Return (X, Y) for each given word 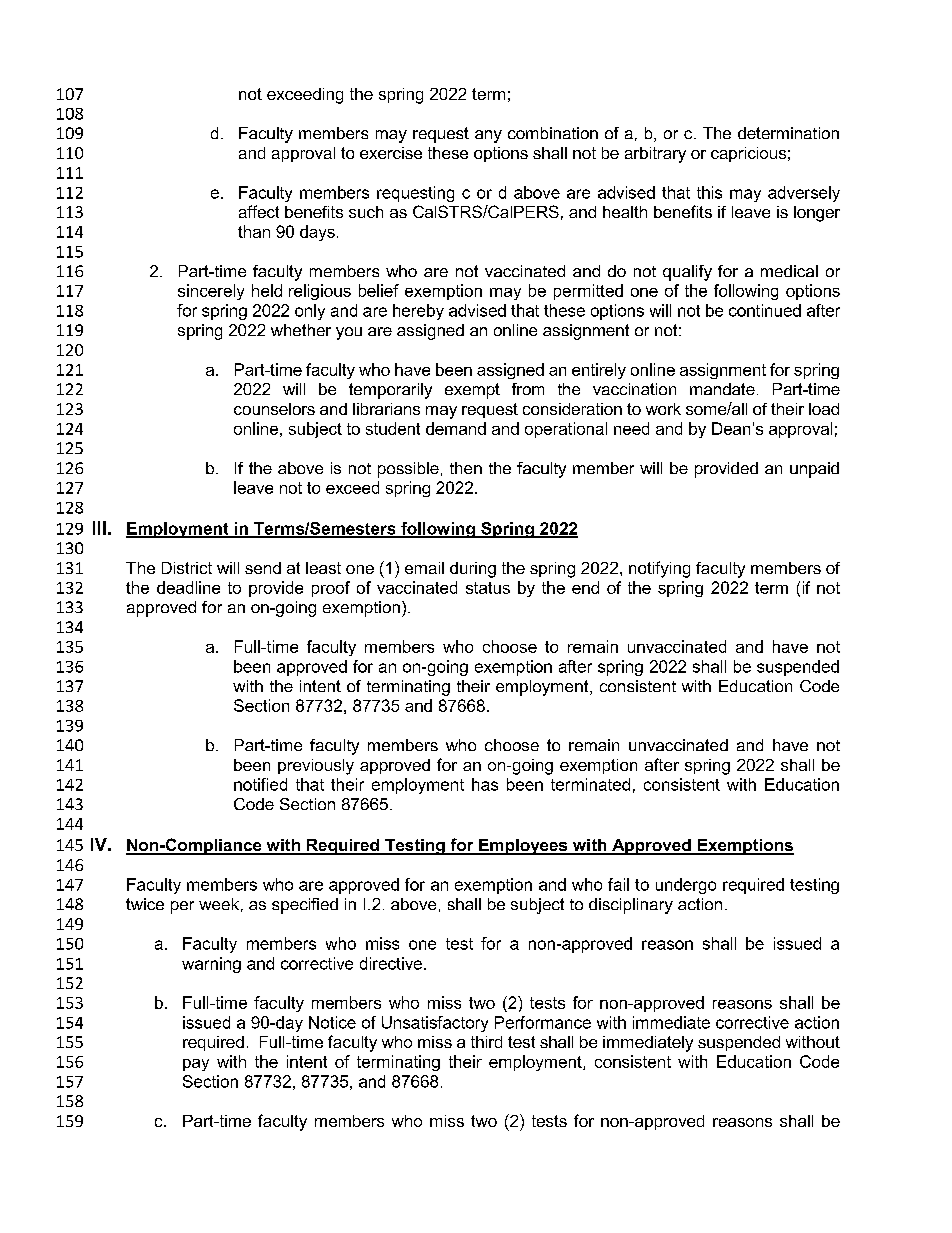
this (709, 192)
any (488, 136)
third (486, 1042)
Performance (543, 1022)
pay (196, 1065)
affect (259, 211)
